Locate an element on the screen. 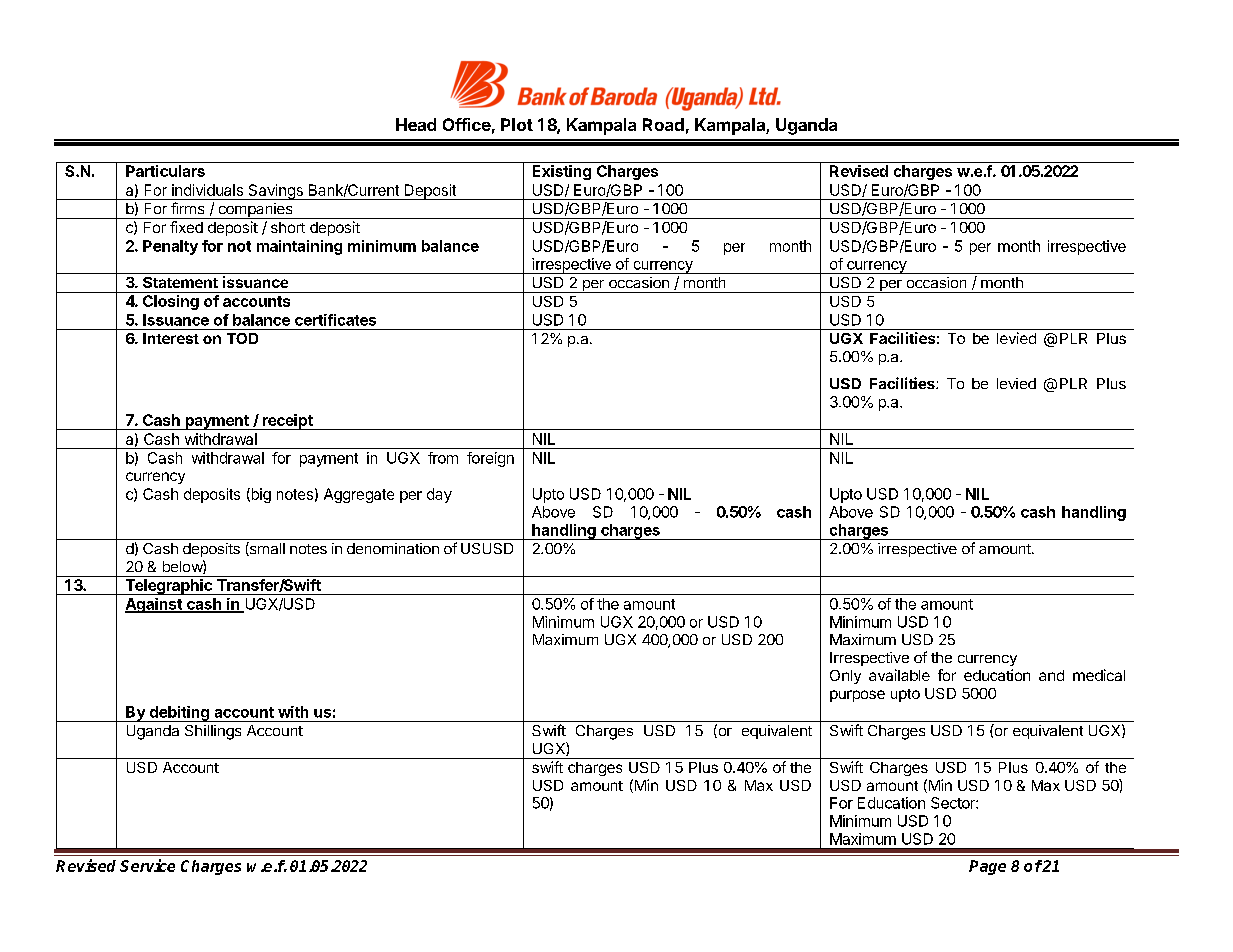  Sector is located at coordinates (954, 803).
